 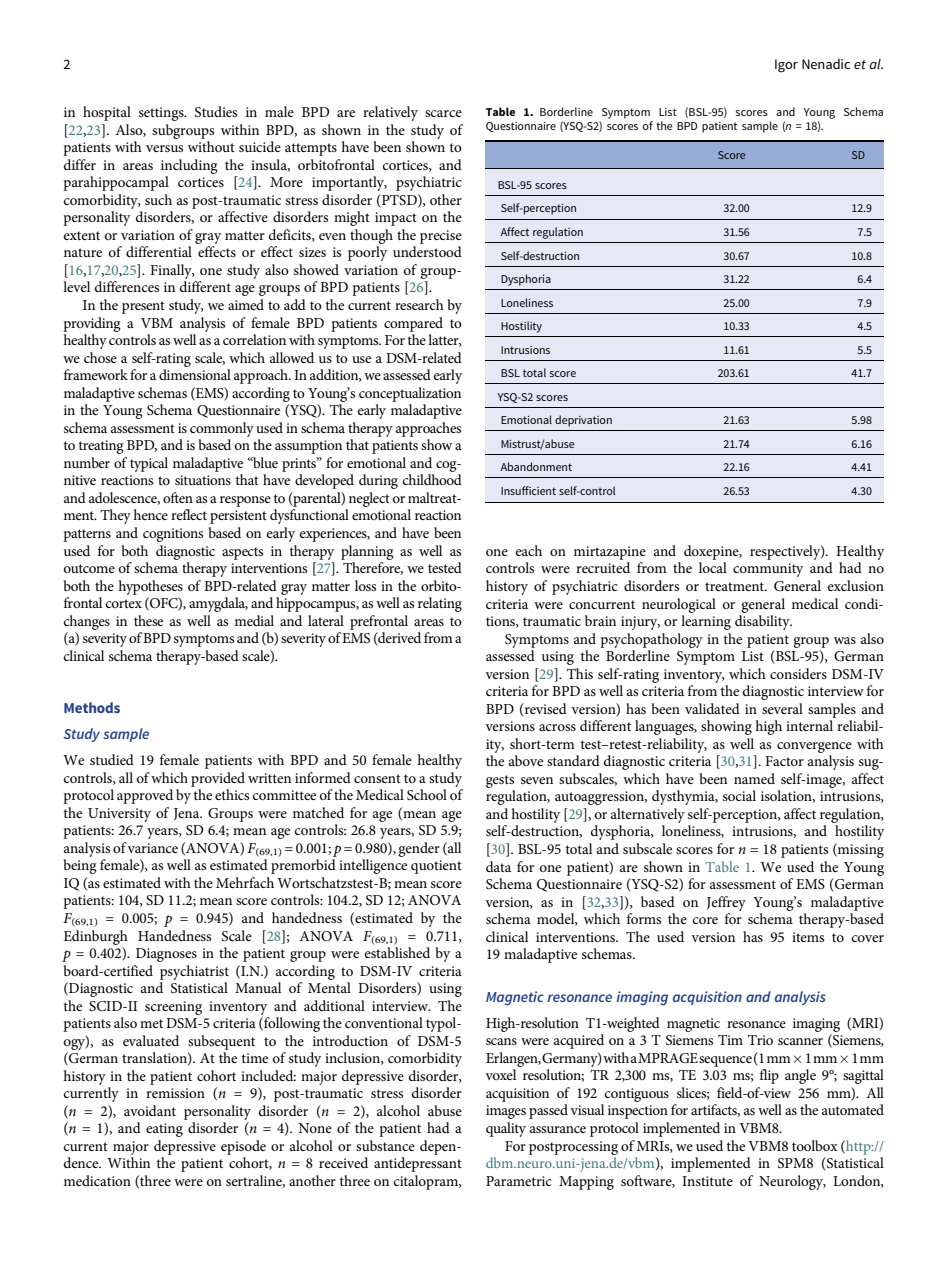 What do you see at coordinates (583, 421) in the image?
I see `deprivation` at bounding box center [583, 421].
